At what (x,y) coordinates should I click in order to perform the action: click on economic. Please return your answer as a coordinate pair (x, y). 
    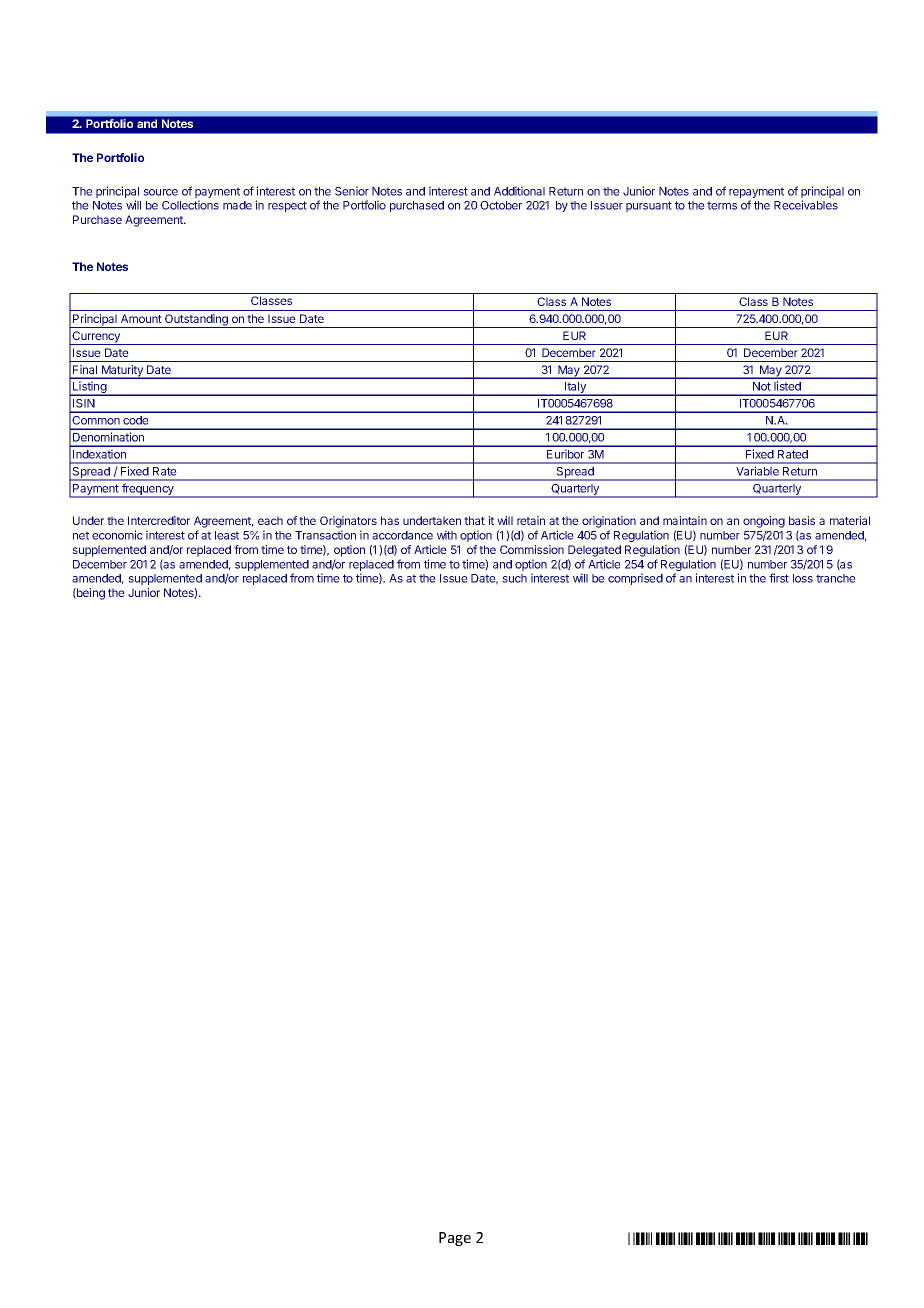
    Looking at the image, I should click on (117, 535).
